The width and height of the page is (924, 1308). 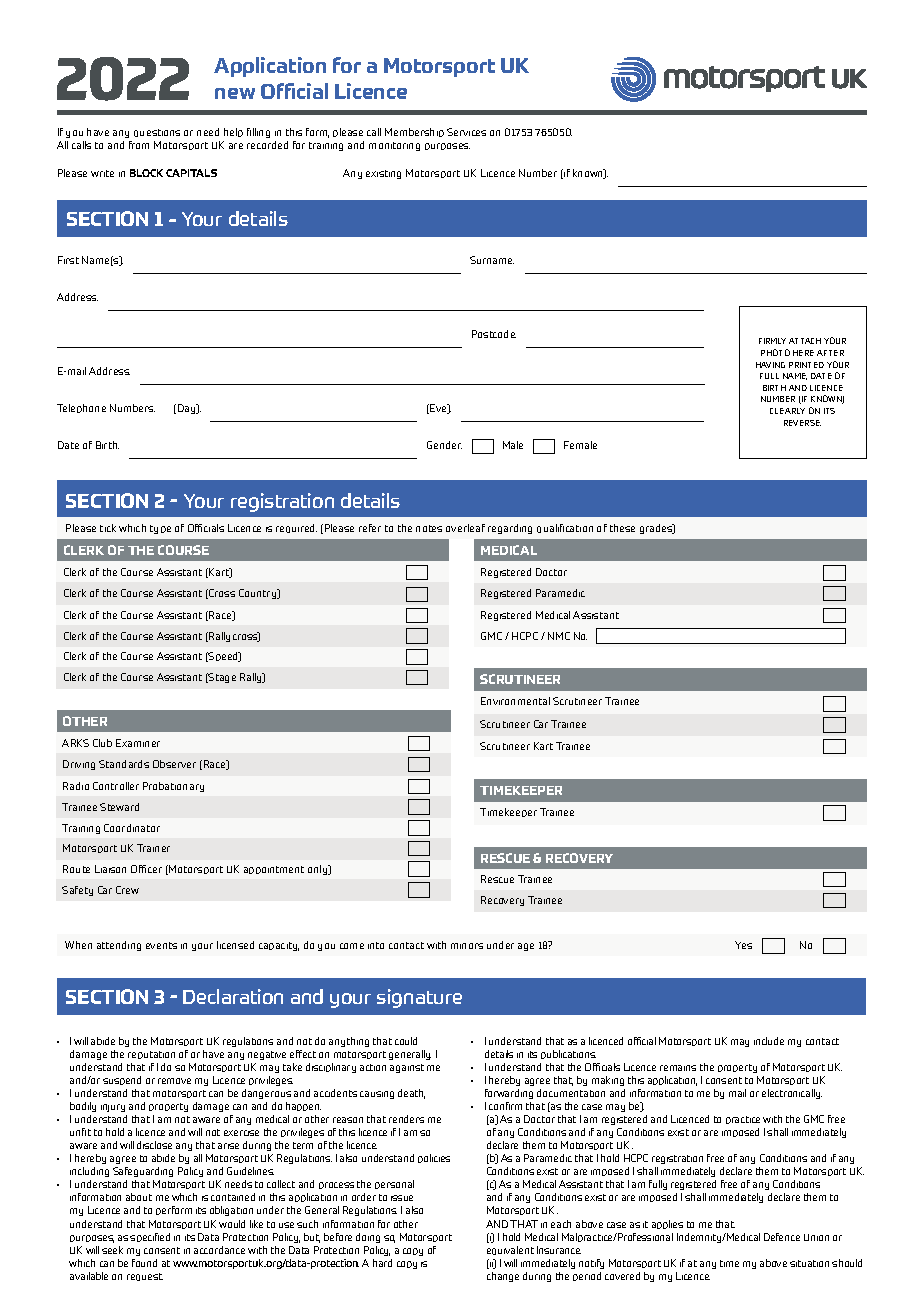 I want to click on Services, so click(x=466, y=132).
